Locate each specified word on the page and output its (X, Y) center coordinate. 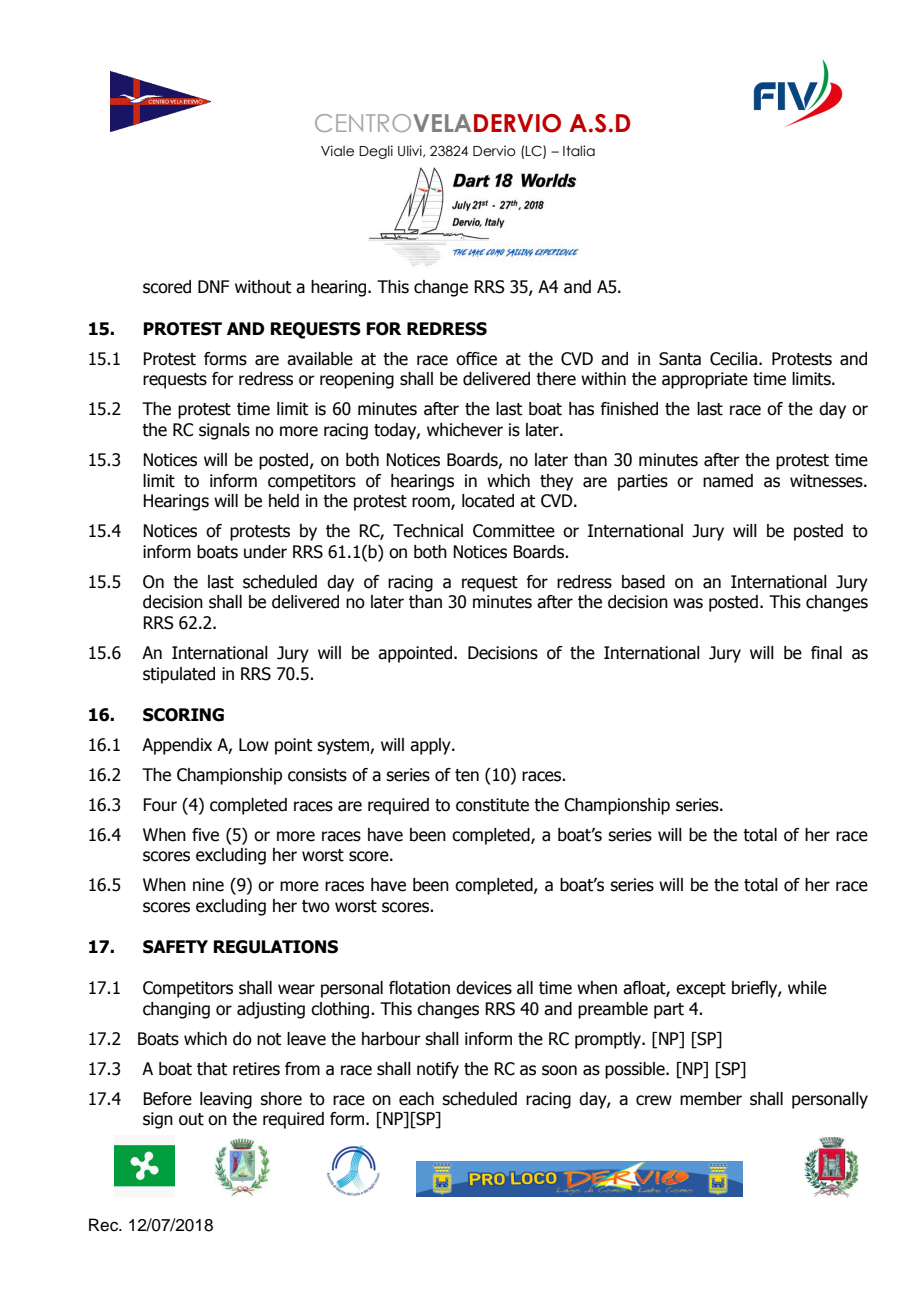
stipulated (179, 675)
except (701, 990)
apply (431, 746)
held (284, 501)
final (826, 653)
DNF (213, 286)
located (488, 501)
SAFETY (175, 947)
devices (484, 988)
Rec (105, 1225)
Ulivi (411, 151)
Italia (579, 151)
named (728, 481)
